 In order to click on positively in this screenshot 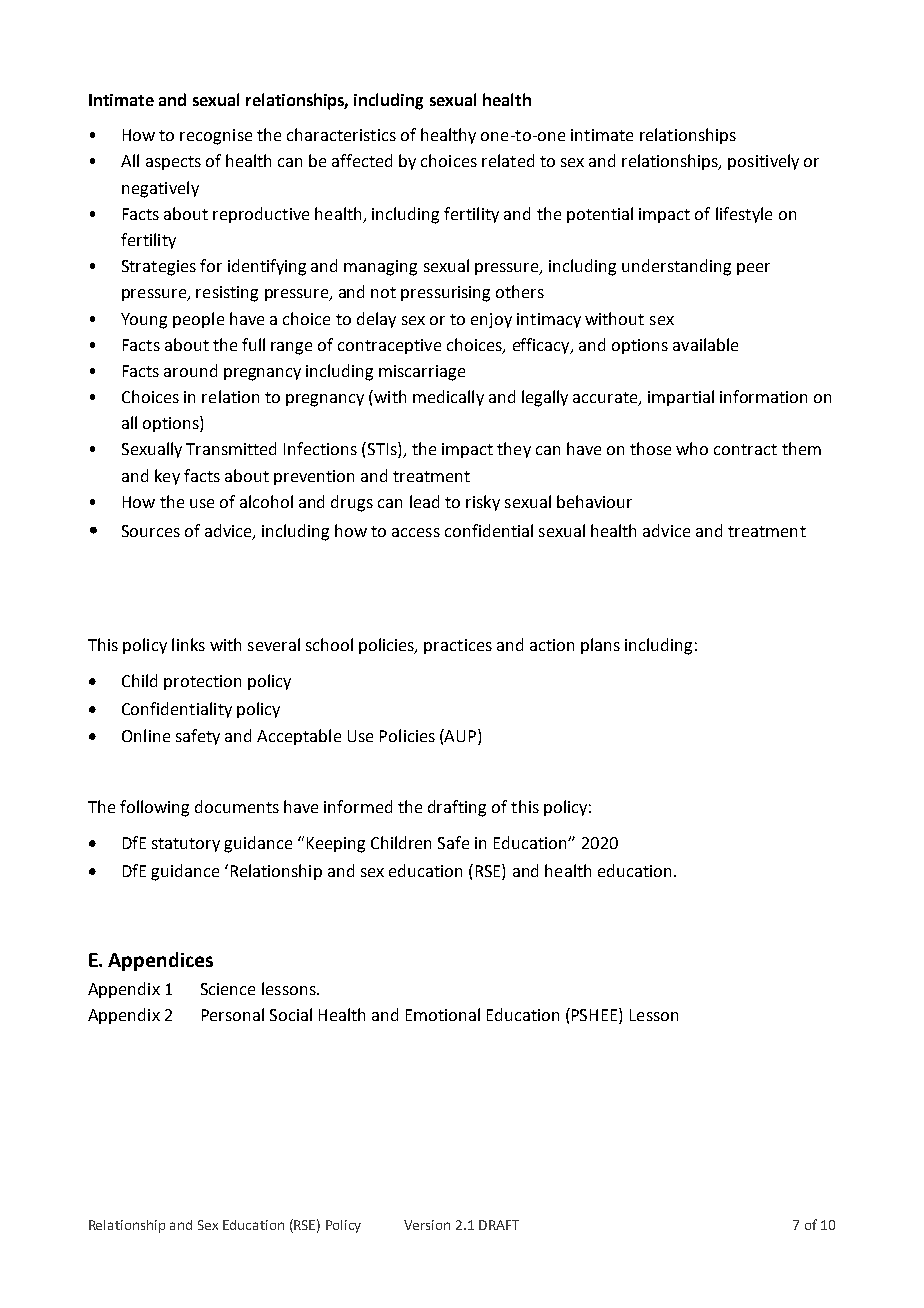, I will do `click(763, 162)`.
